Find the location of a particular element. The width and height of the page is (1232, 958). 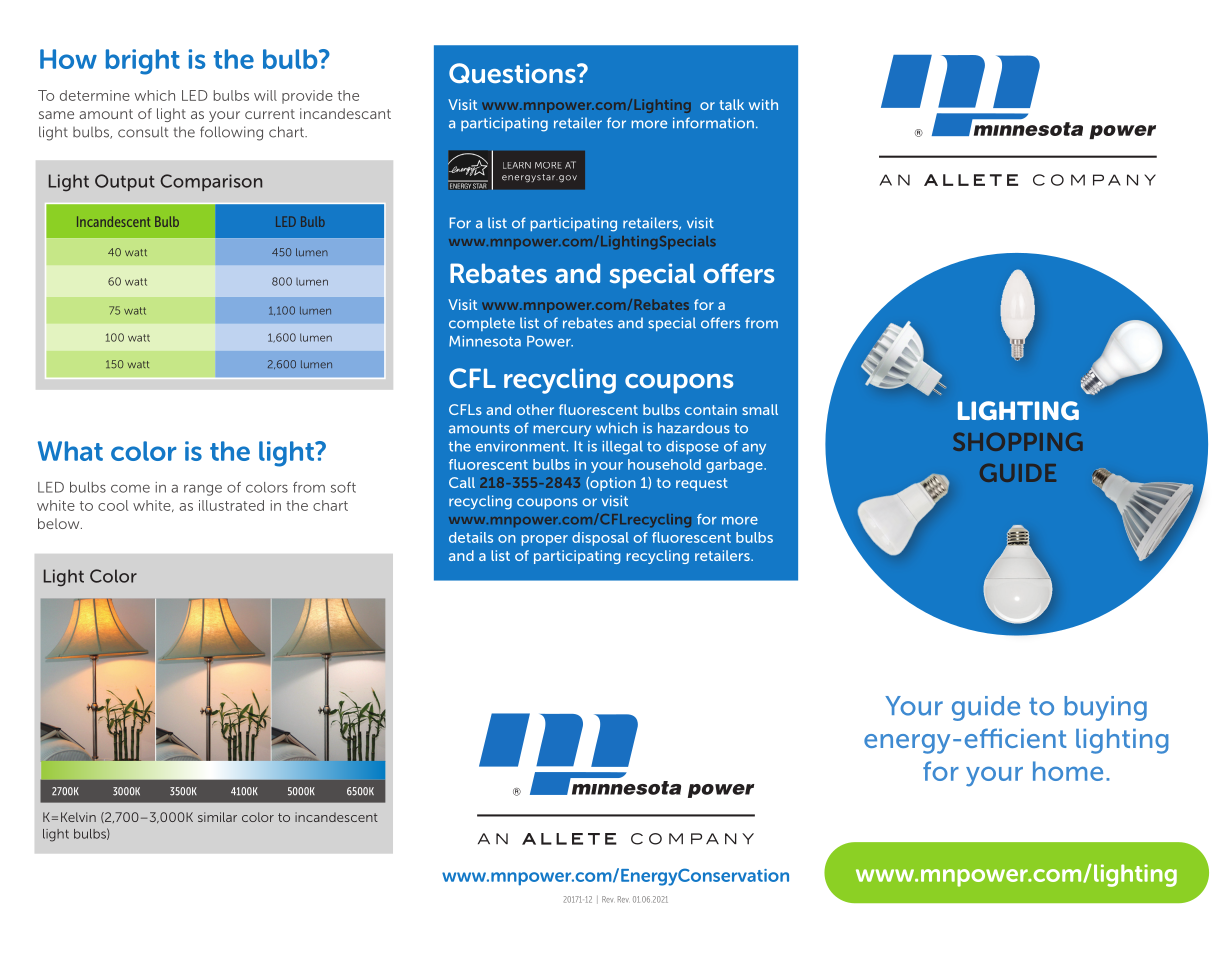

Questions is located at coordinates (513, 73).
